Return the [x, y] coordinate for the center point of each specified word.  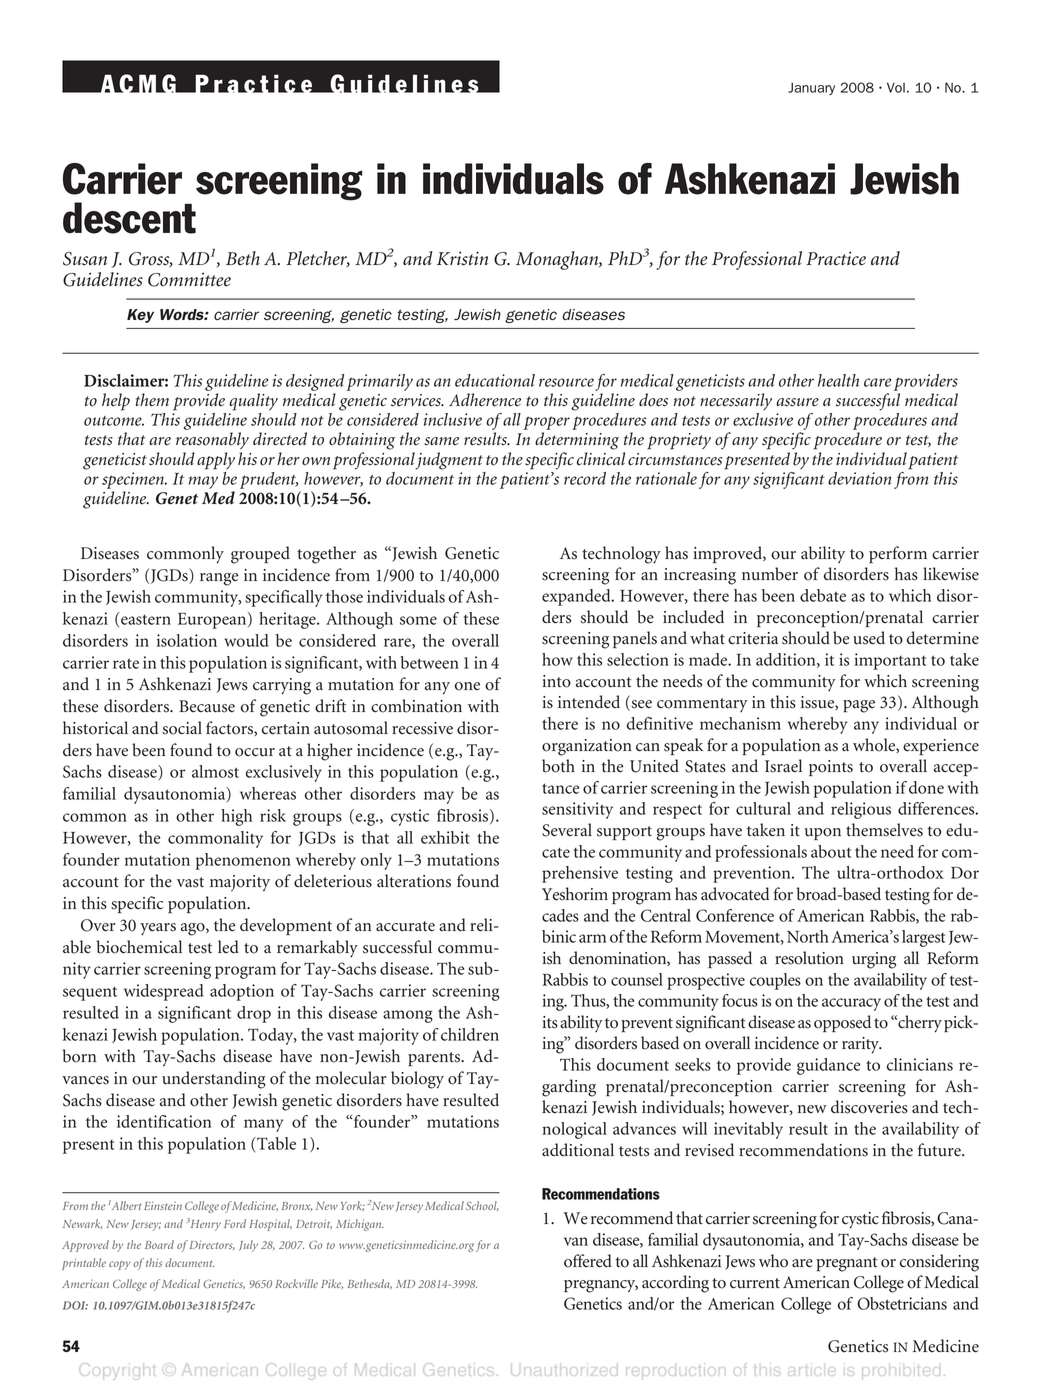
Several [567, 830]
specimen [134, 480]
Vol [896, 87]
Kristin [462, 258]
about [831, 851]
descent [129, 218]
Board [159, 1244]
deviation [859, 478]
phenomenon [243, 861]
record [585, 478]
